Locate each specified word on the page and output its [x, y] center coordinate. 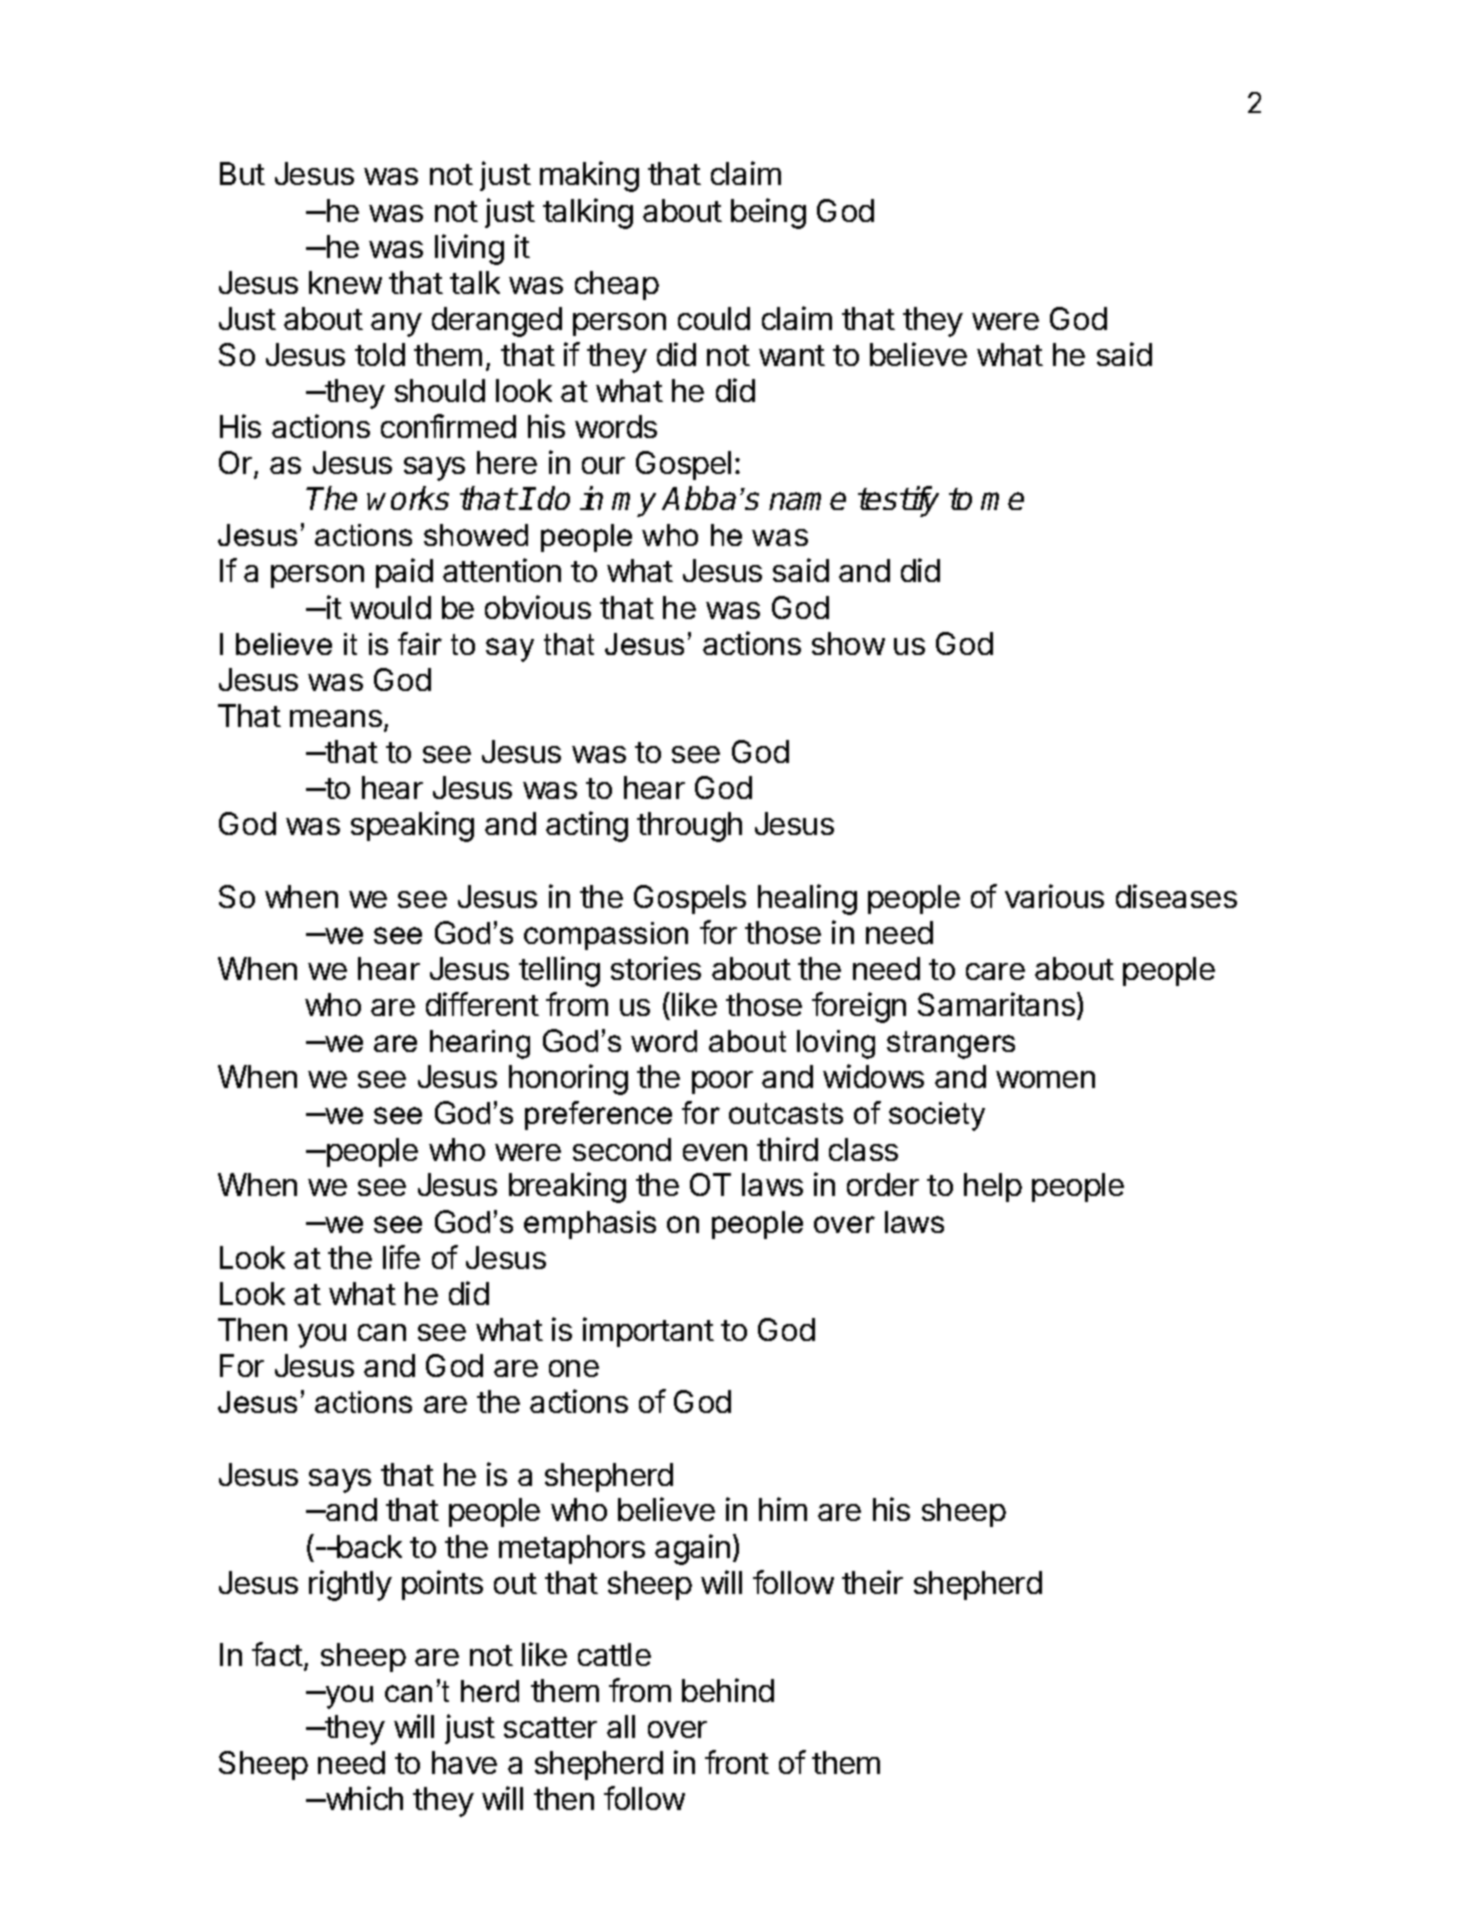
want [792, 355]
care [995, 971]
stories [656, 968]
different [482, 1004]
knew [345, 282]
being [768, 213]
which [363, 1798]
